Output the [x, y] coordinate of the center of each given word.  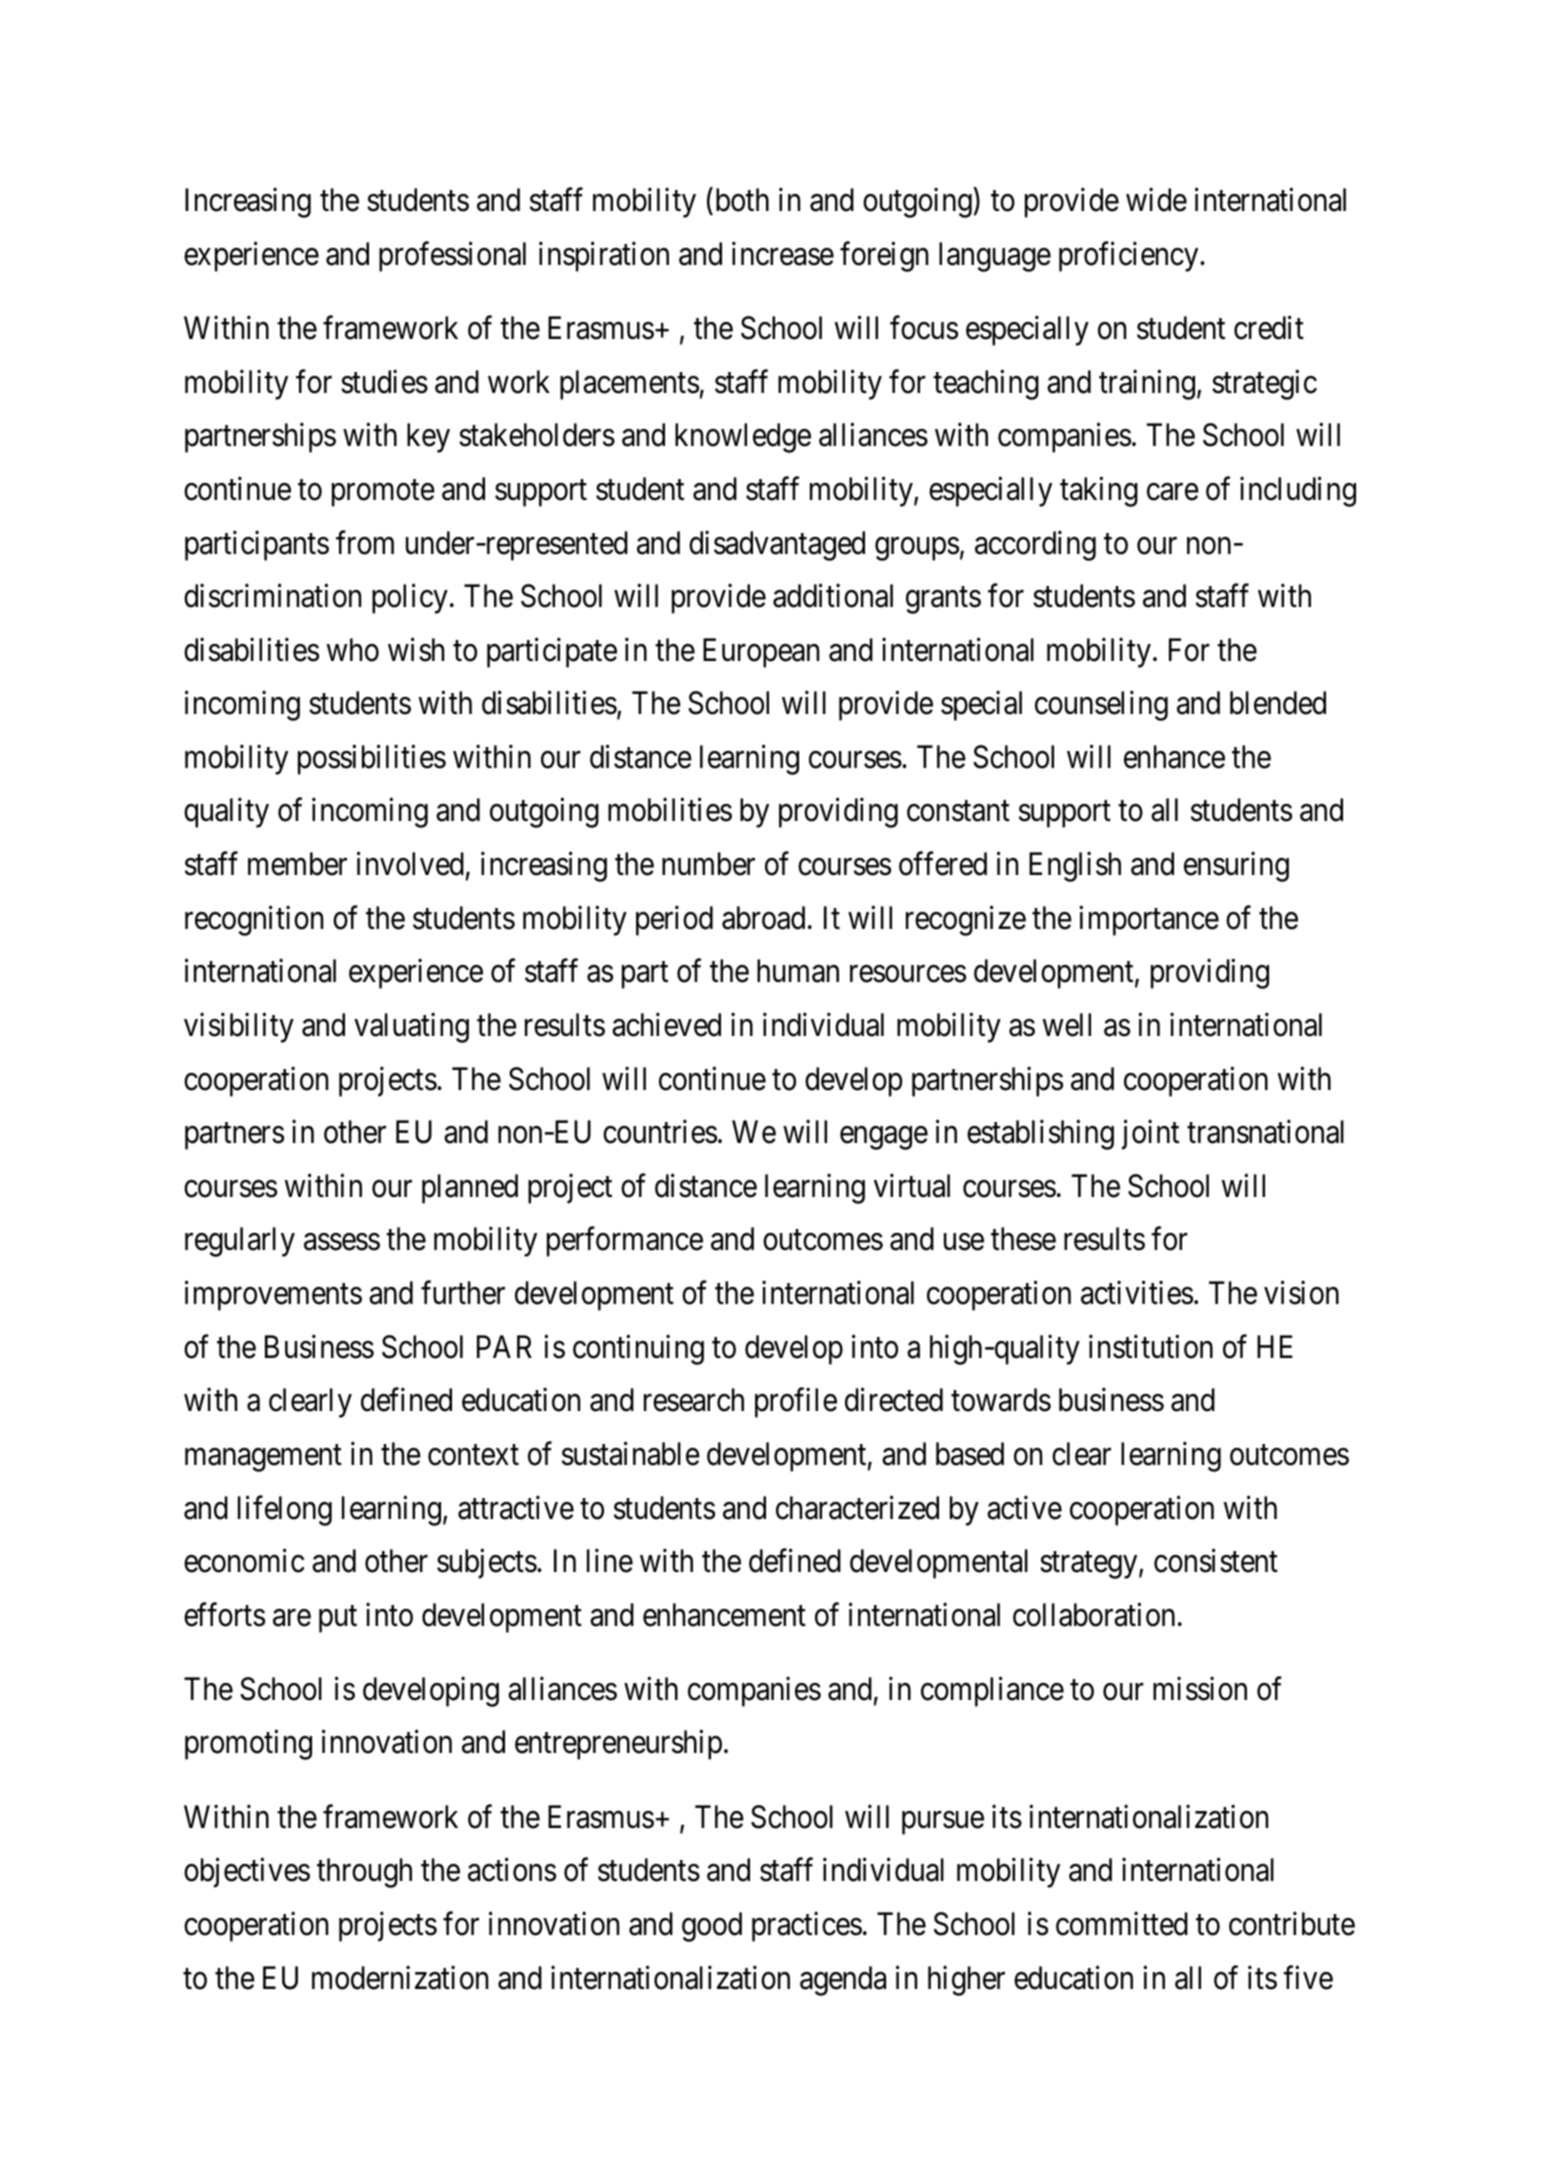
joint [1150, 1135]
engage [884, 1138]
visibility [239, 1028]
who [353, 650]
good [712, 1927]
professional [452, 257]
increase [783, 254]
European [761, 653]
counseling [1101, 706]
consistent [1216, 1561]
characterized [857, 1507]
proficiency [1130, 257]
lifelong [285, 1510]
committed [1122, 1924]
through [364, 1873]
